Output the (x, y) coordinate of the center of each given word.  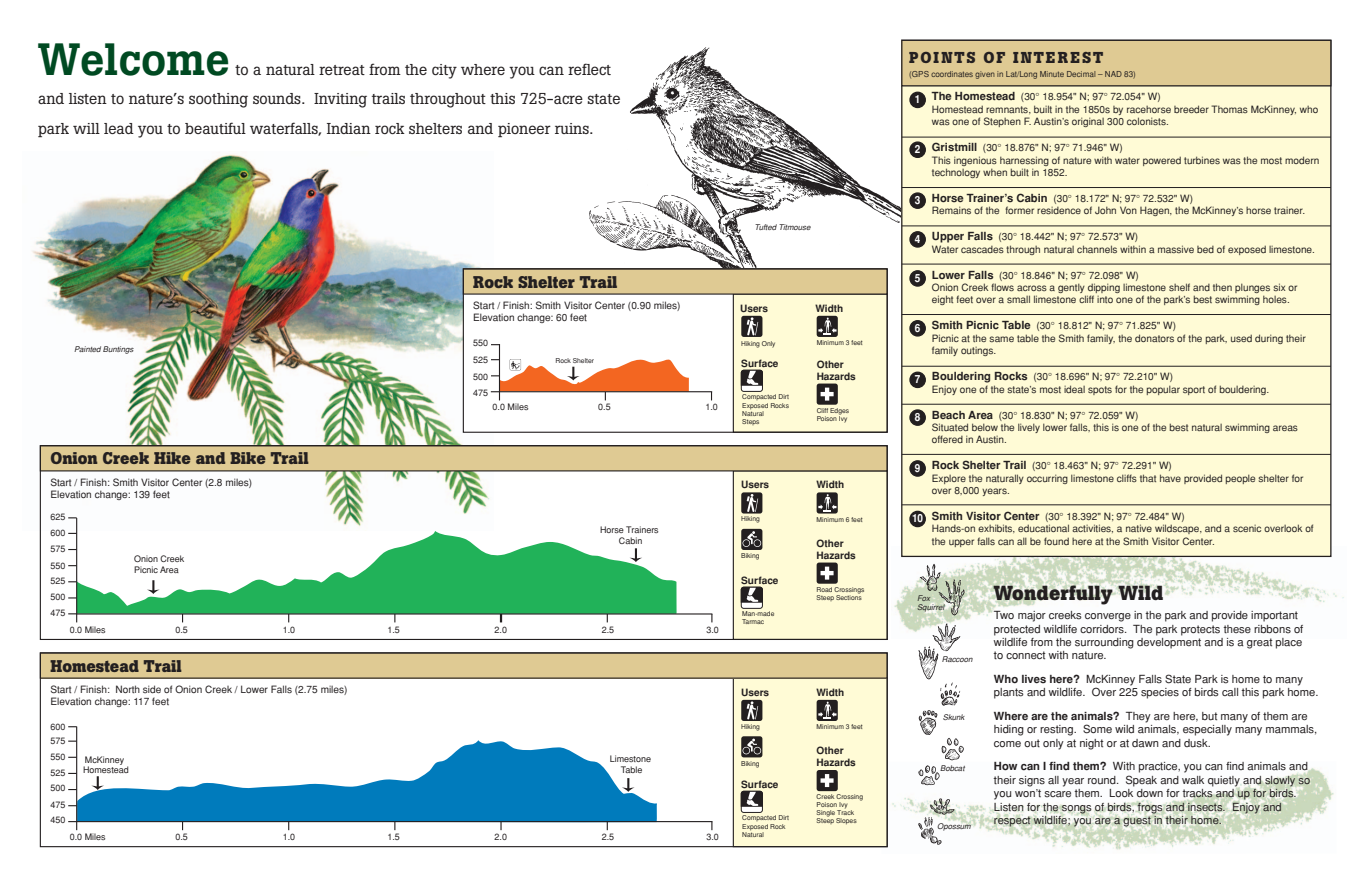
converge (1108, 617)
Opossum (955, 825)
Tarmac (753, 621)
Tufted (766, 227)
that (1148, 478)
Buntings (118, 350)
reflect (589, 69)
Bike (248, 458)
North (128, 689)
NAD (1113, 74)
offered (947, 439)
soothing (218, 100)
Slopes (846, 821)
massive (1176, 249)
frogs (1150, 808)
